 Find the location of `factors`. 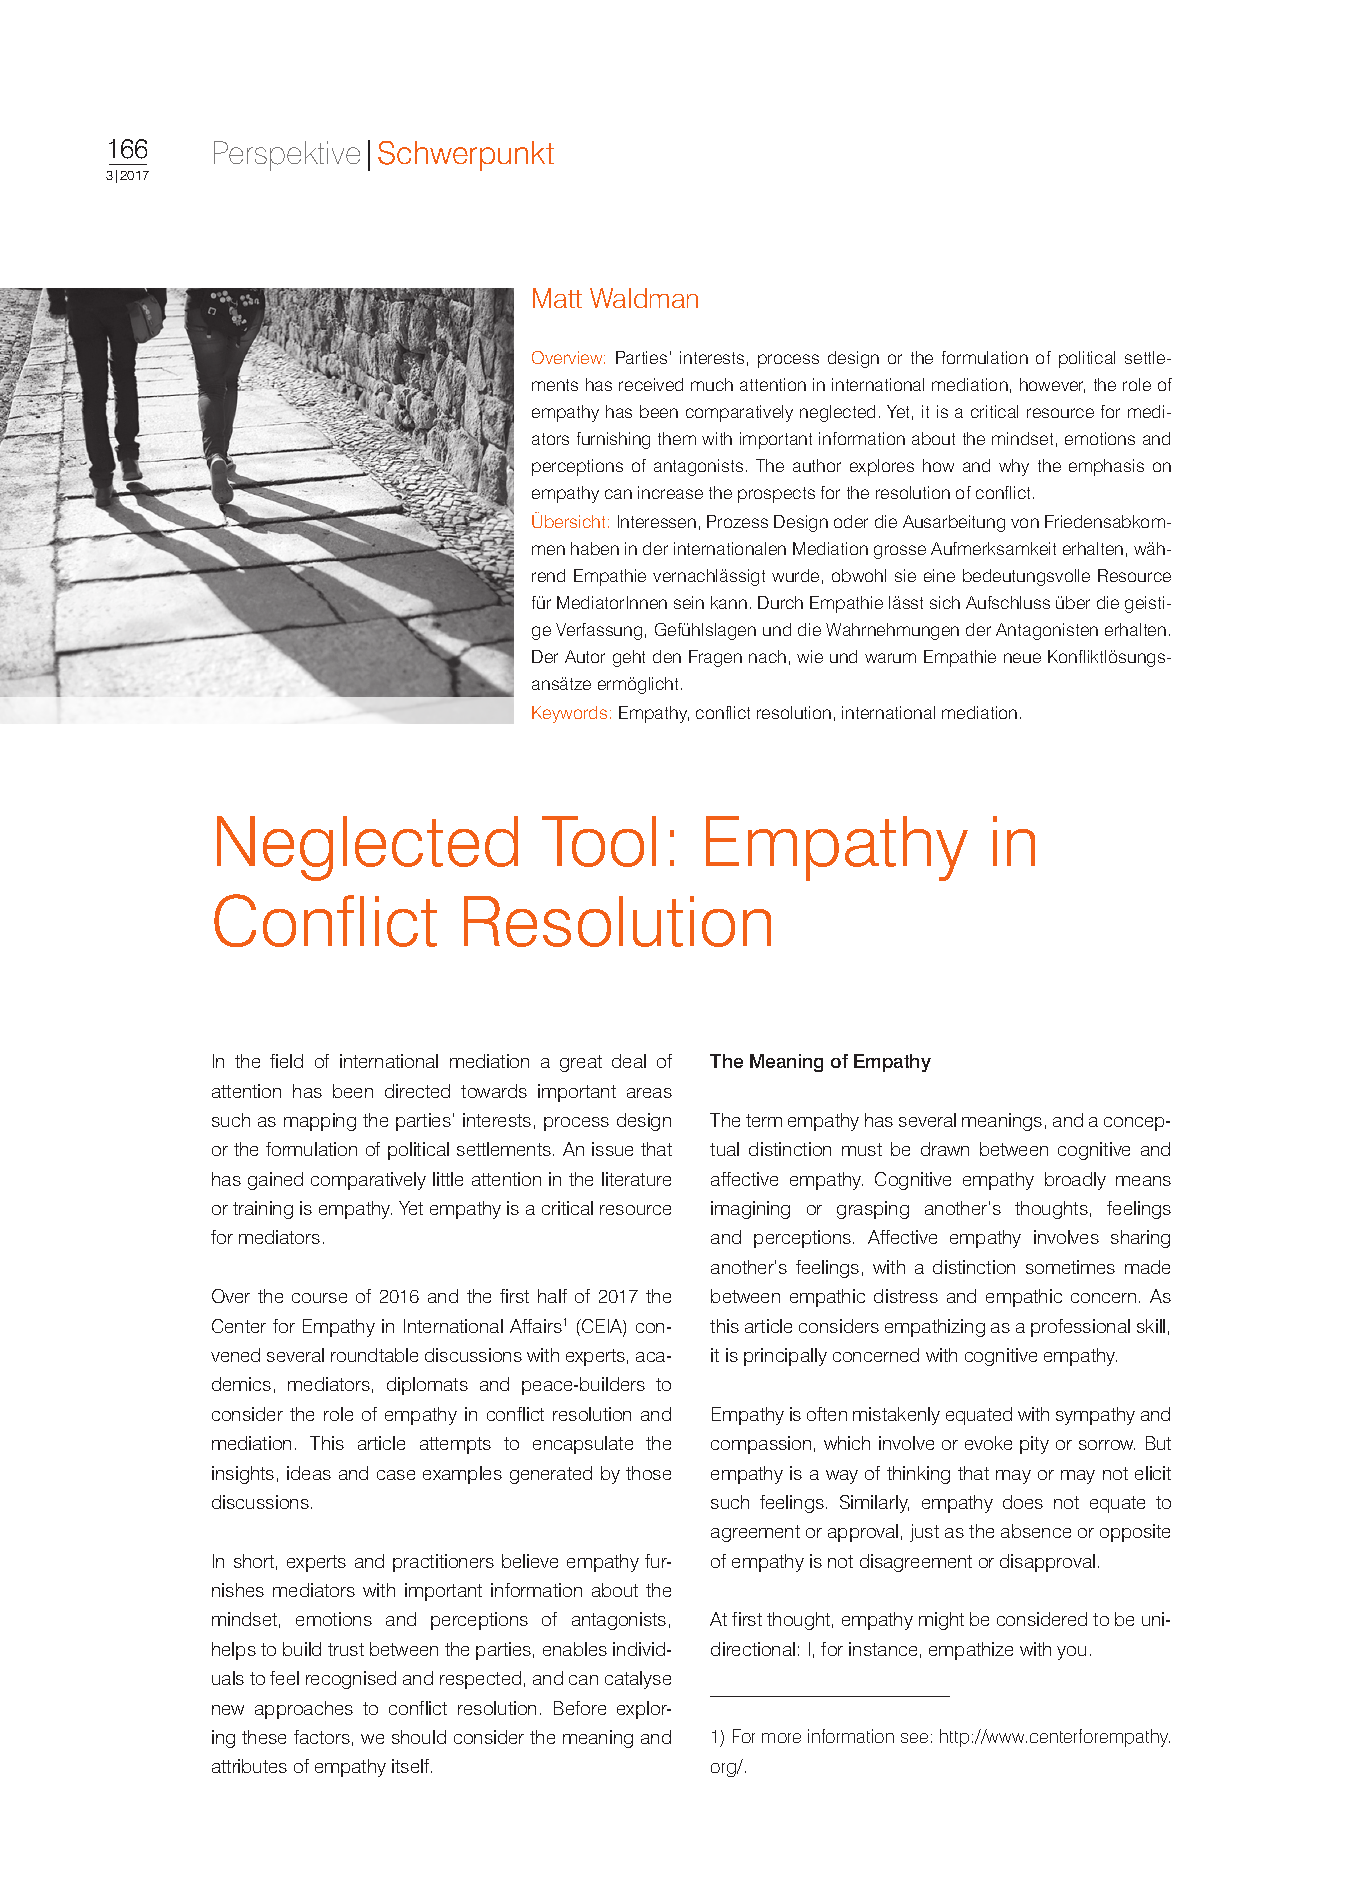

factors is located at coordinates (322, 1737).
